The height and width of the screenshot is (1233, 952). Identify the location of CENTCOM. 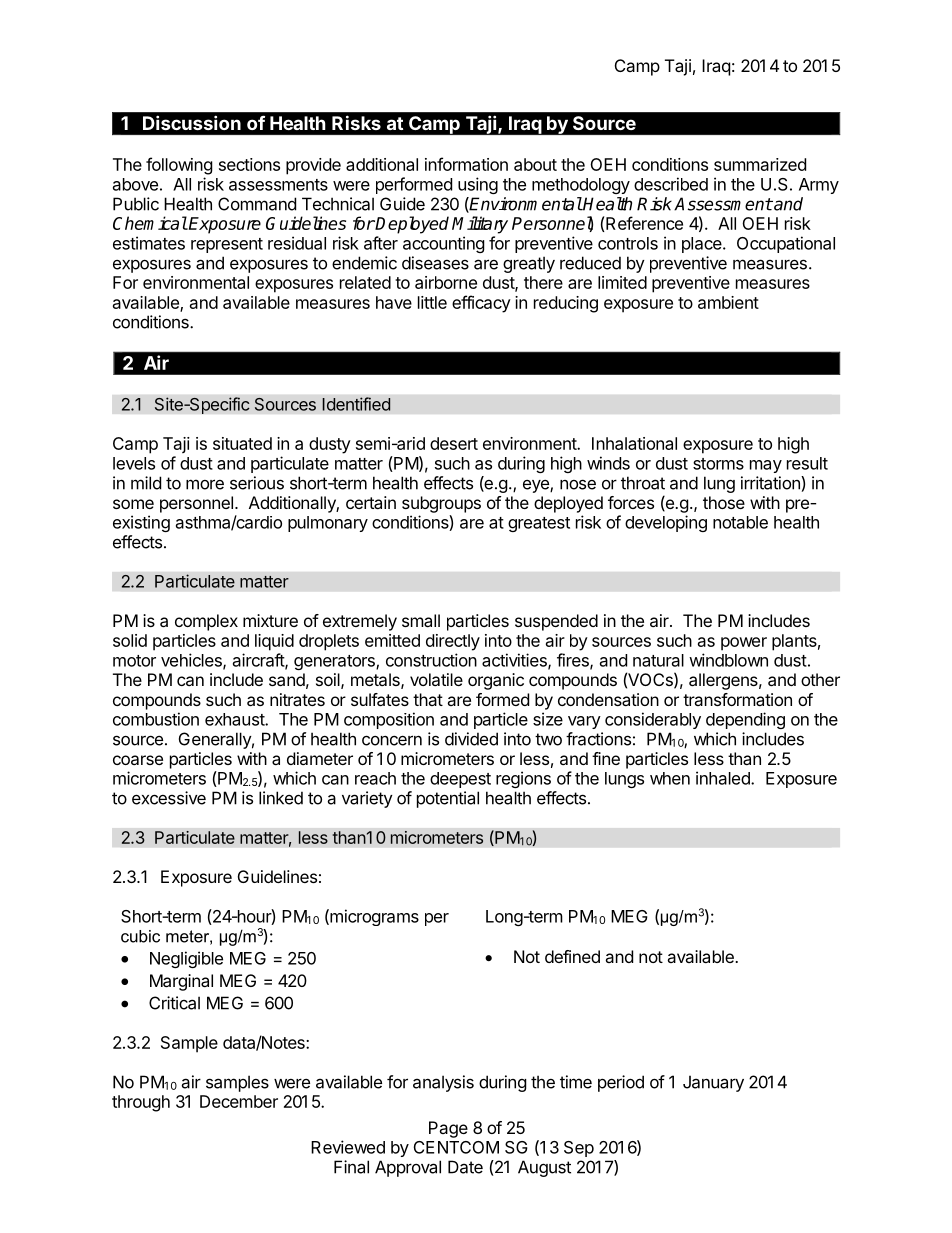
(456, 1147).
